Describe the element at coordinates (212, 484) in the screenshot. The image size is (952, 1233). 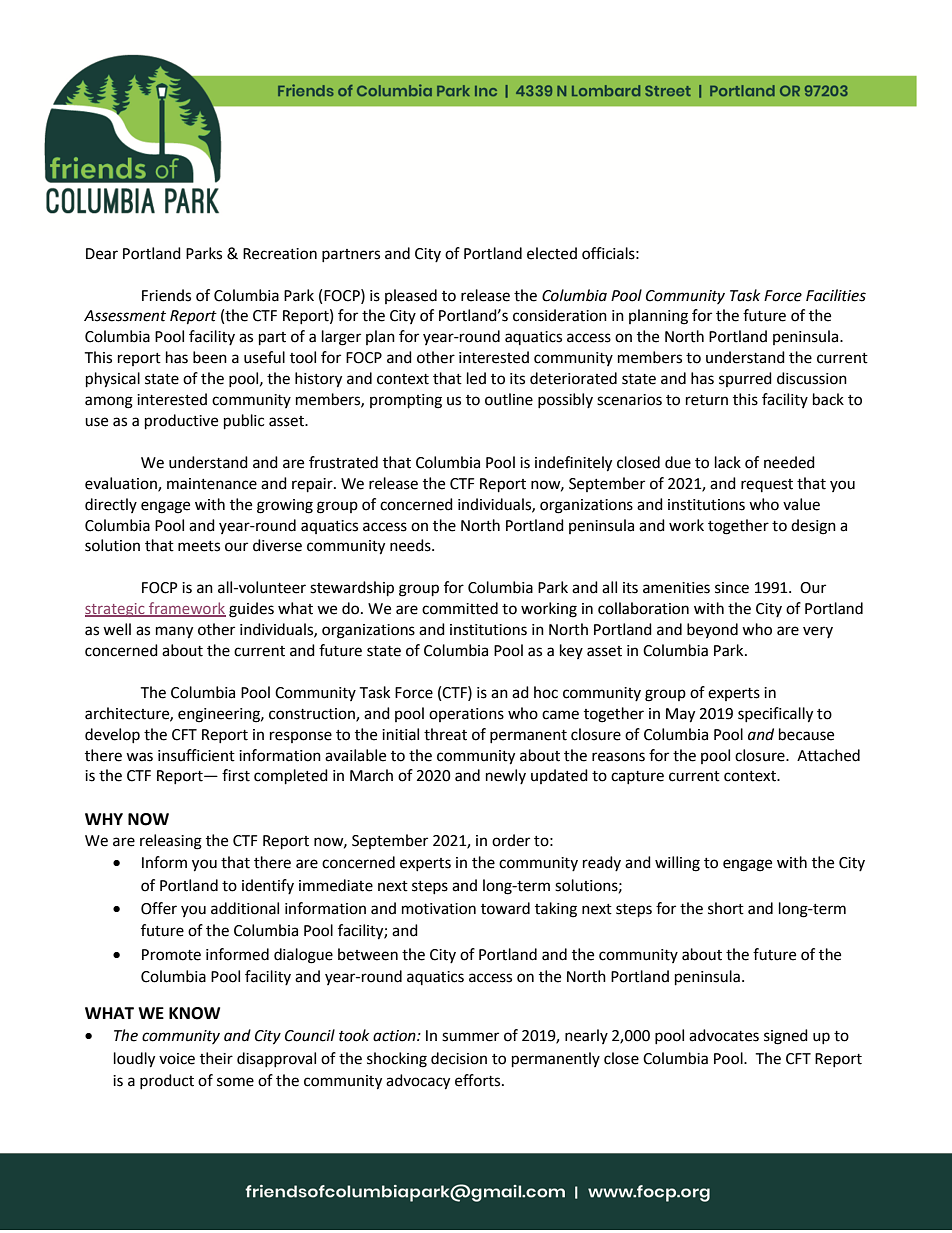
I see `maintenance` at that location.
